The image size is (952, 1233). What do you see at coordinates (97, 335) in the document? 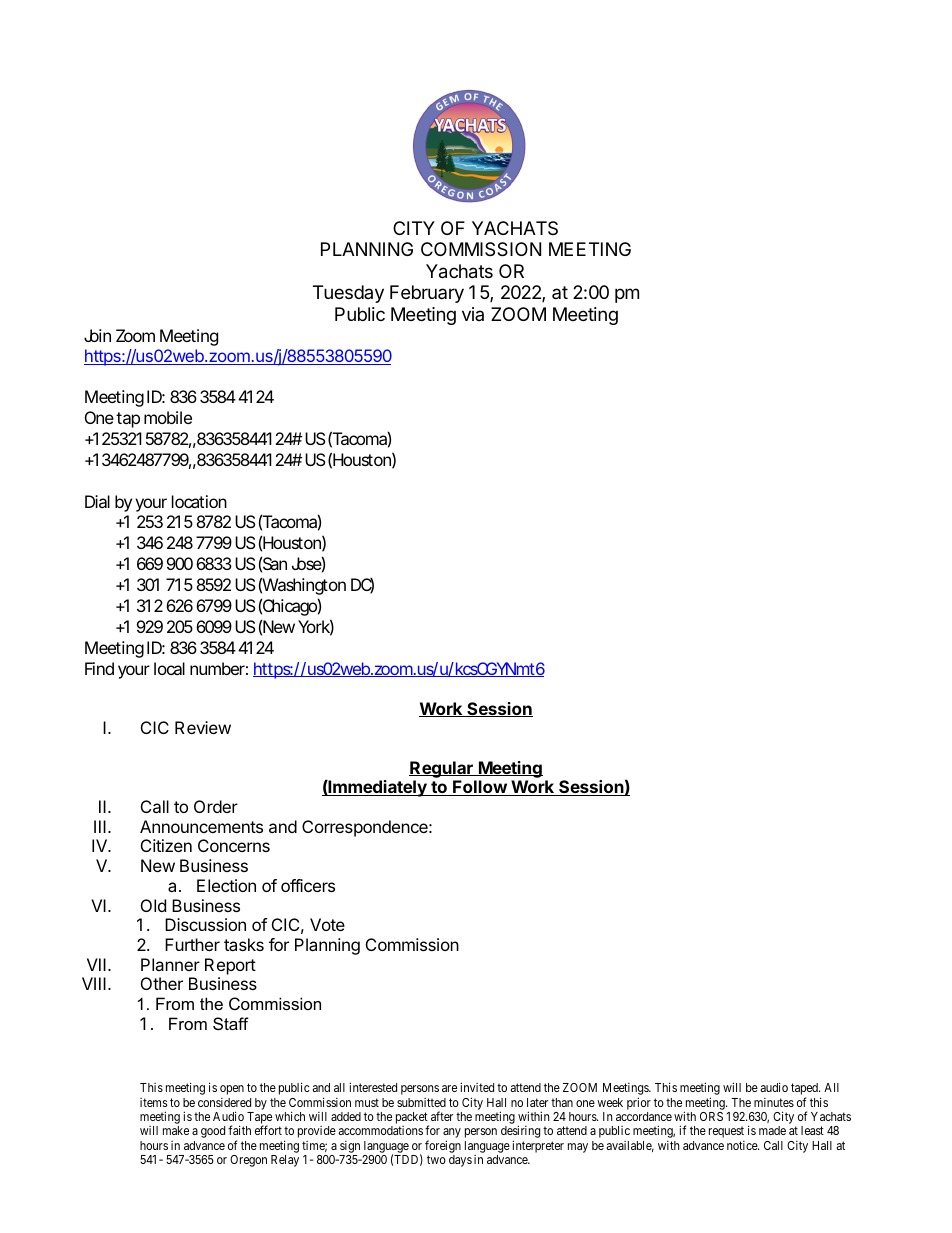
I see `Join` at bounding box center [97, 335].
